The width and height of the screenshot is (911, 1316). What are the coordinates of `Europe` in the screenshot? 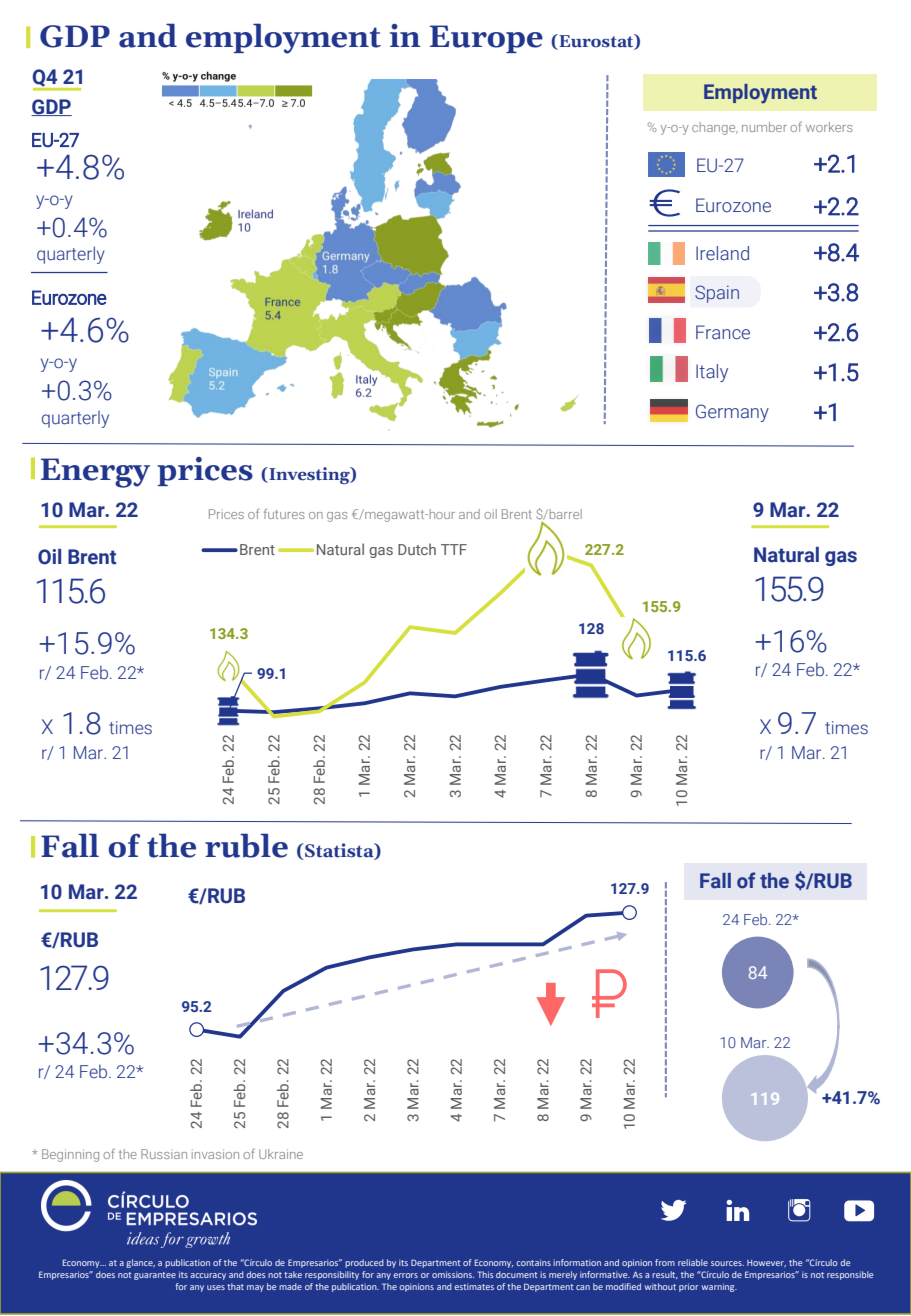 It's located at (486, 39).
